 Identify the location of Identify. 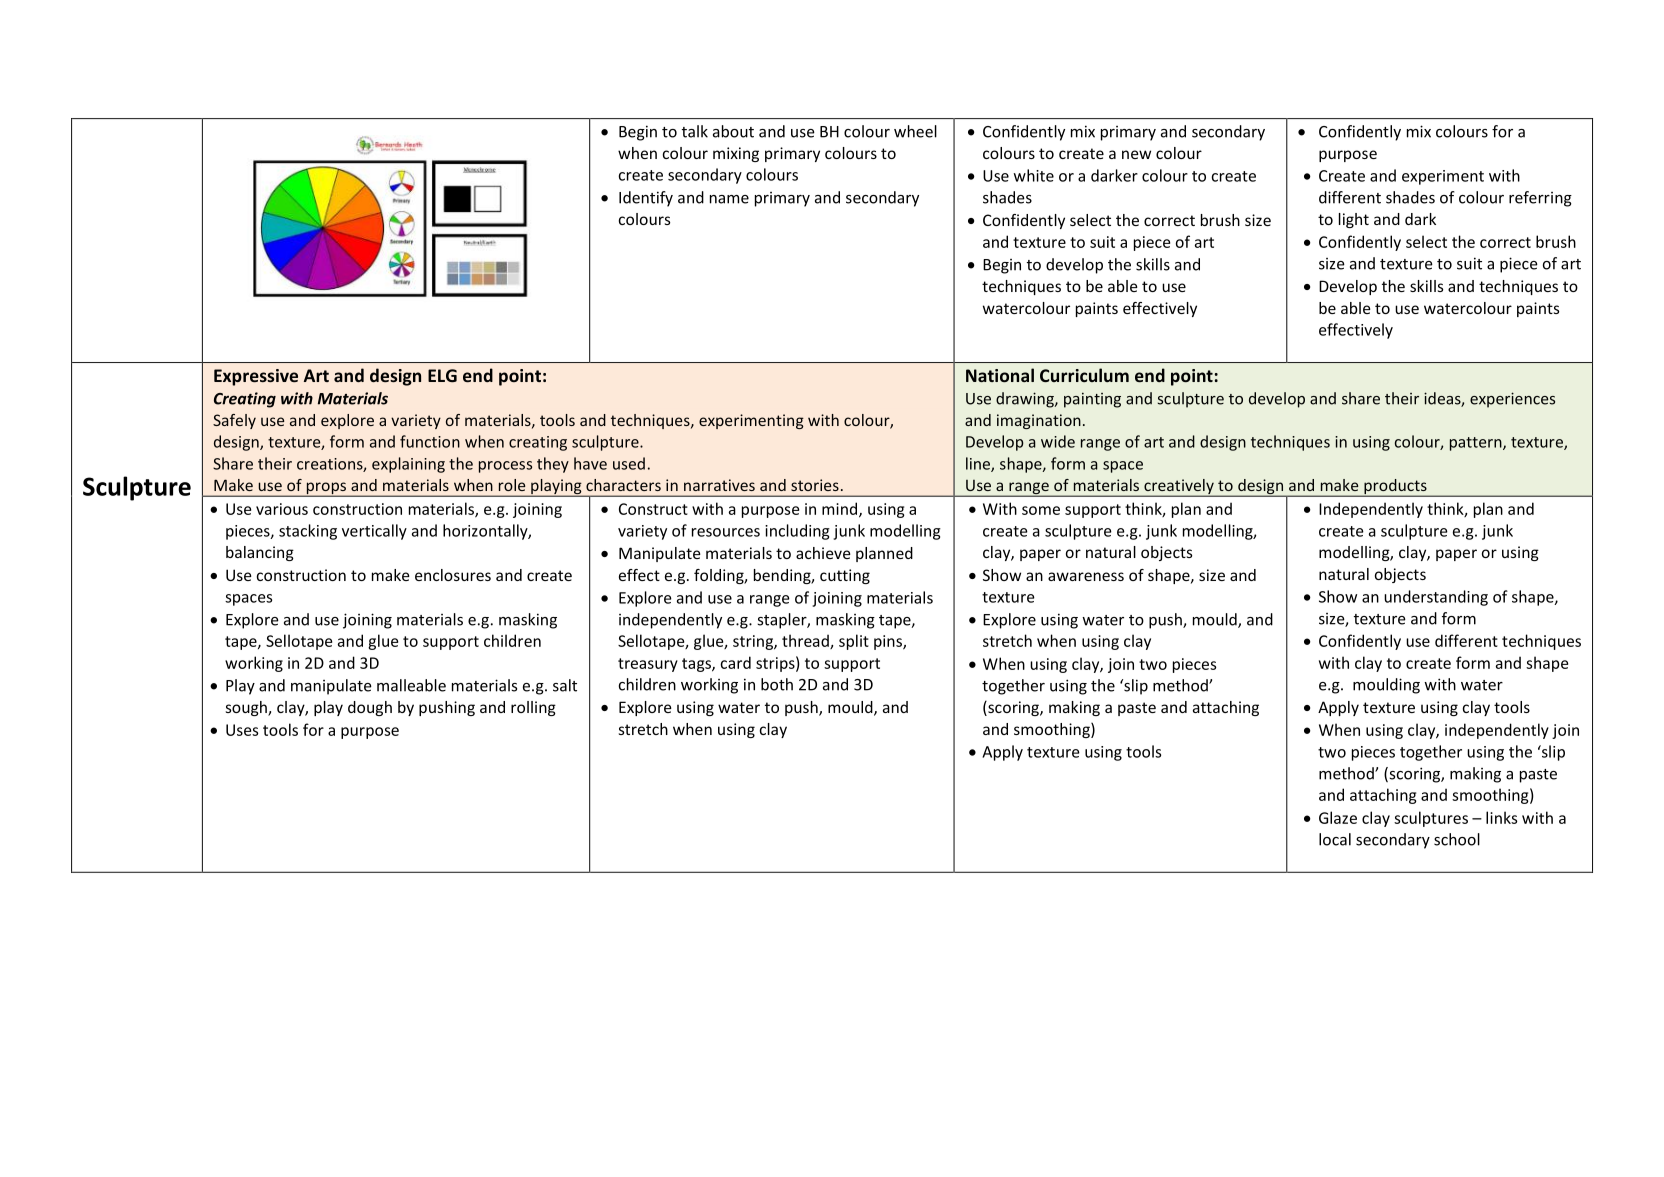
(646, 199).
